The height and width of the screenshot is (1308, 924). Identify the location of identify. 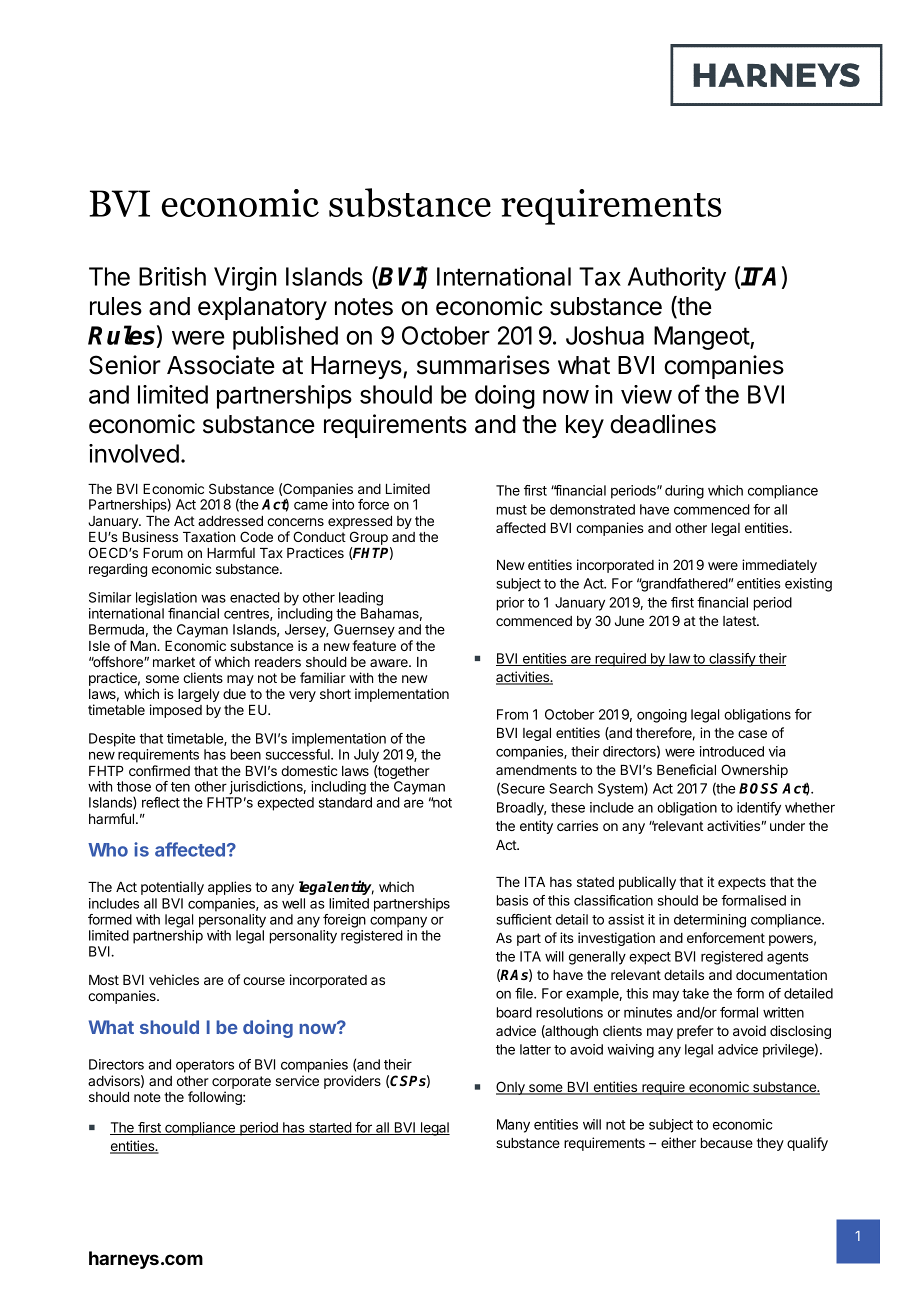
(759, 809).
